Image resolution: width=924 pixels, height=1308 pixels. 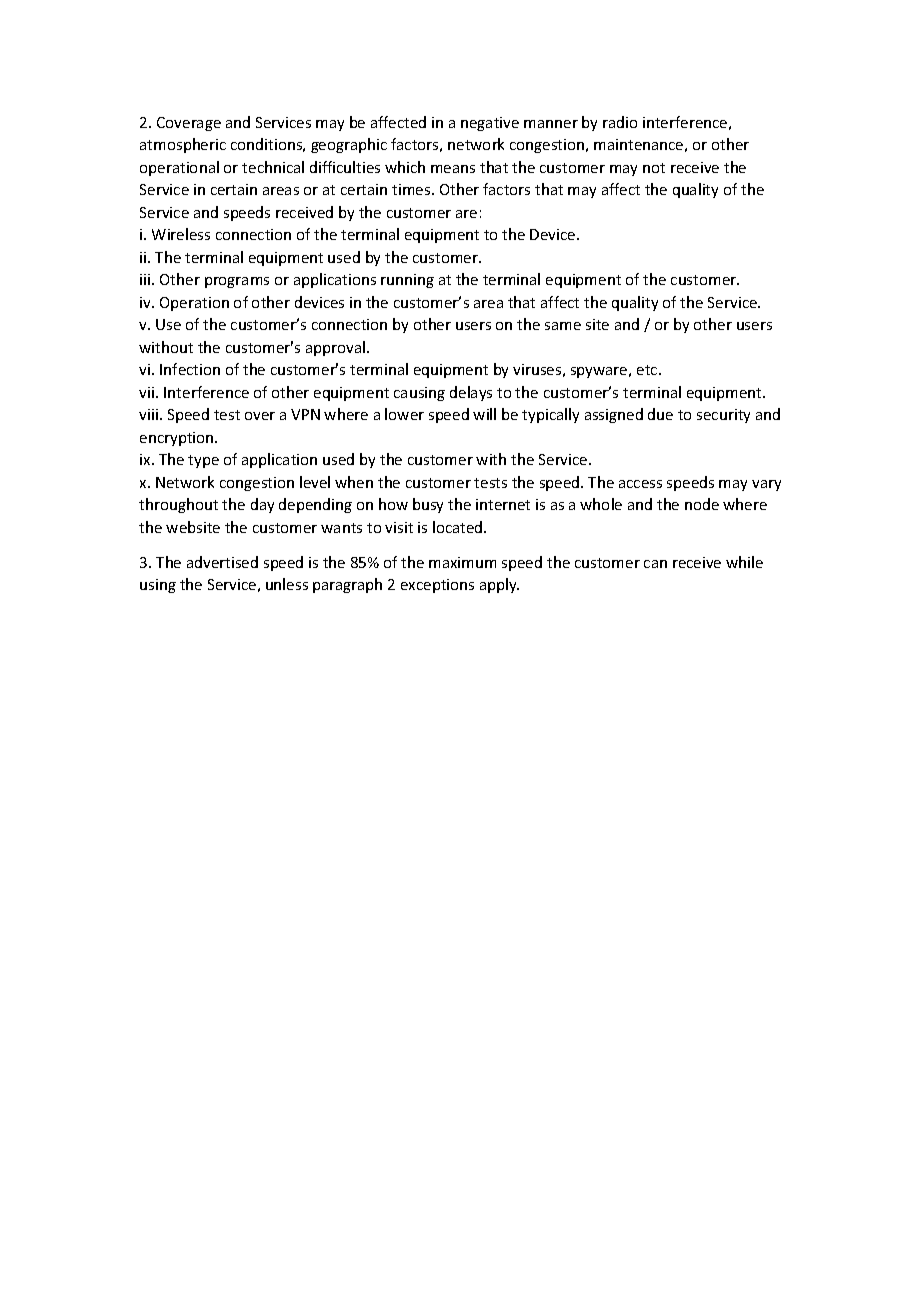 What do you see at coordinates (648, 370) in the document?
I see `etc` at bounding box center [648, 370].
